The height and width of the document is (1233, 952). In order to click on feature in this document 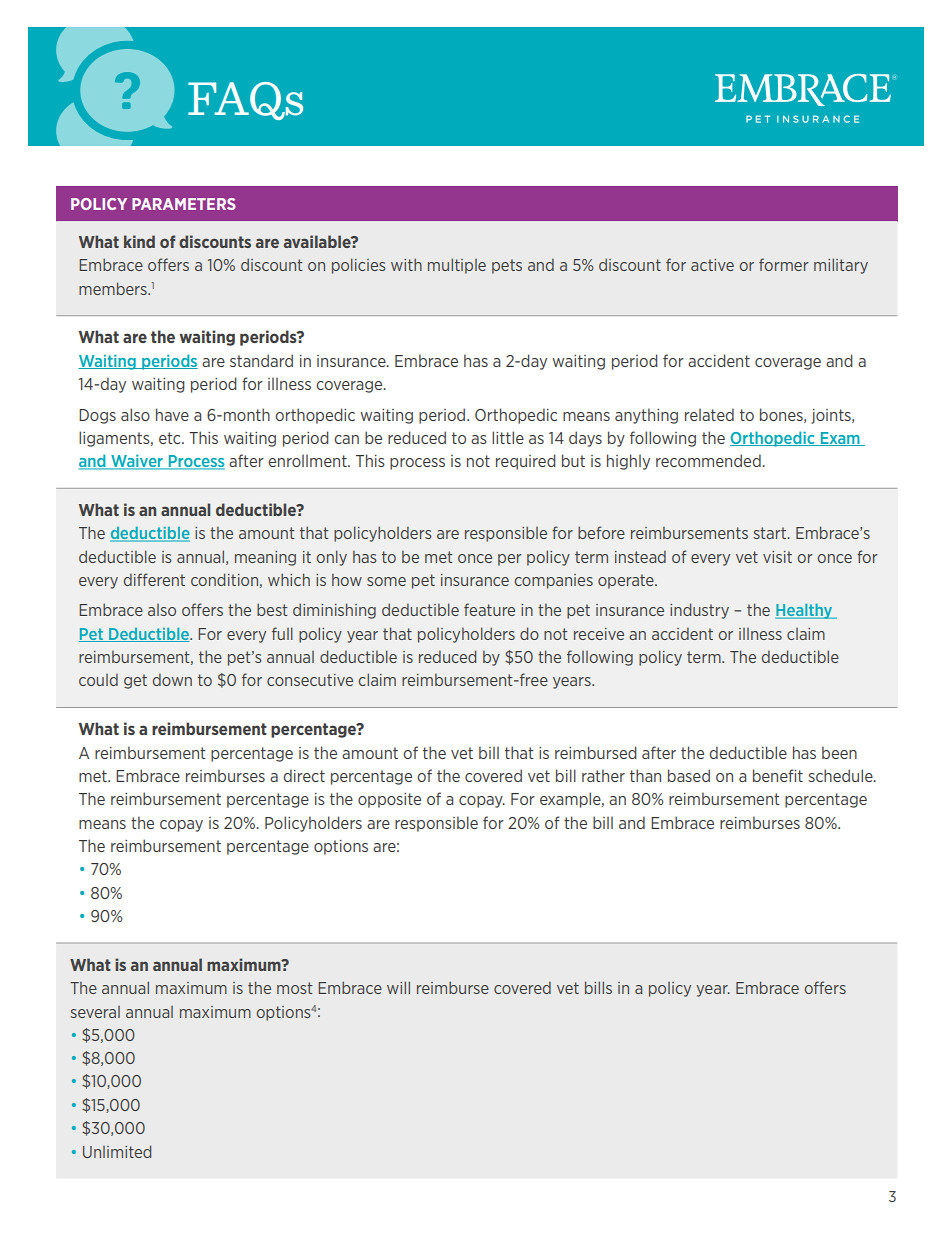, I will do `click(489, 609)`.
